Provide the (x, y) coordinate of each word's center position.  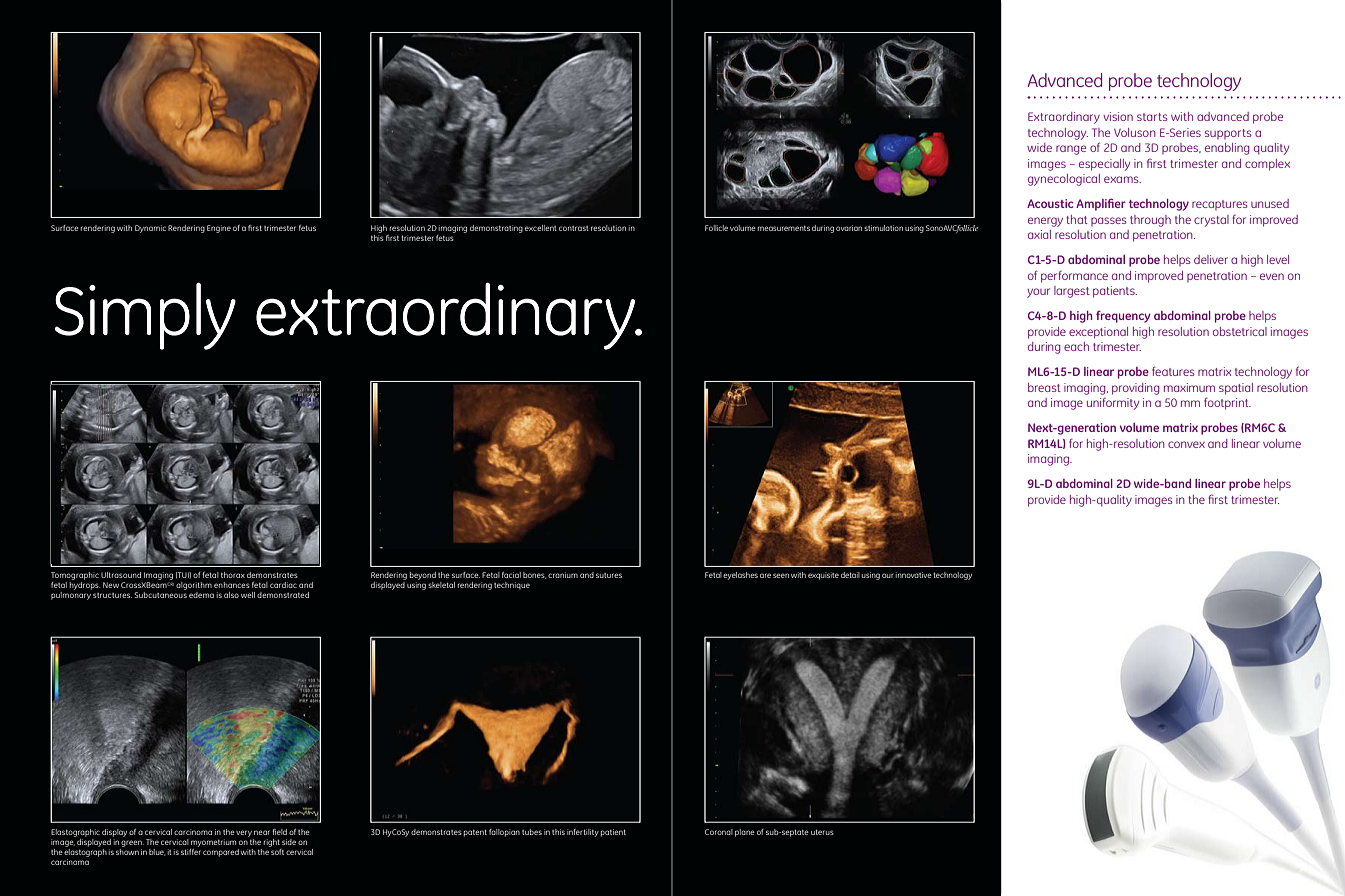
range (1071, 150)
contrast (574, 228)
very (244, 833)
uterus (822, 832)
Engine (219, 229)
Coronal (719, 832)
